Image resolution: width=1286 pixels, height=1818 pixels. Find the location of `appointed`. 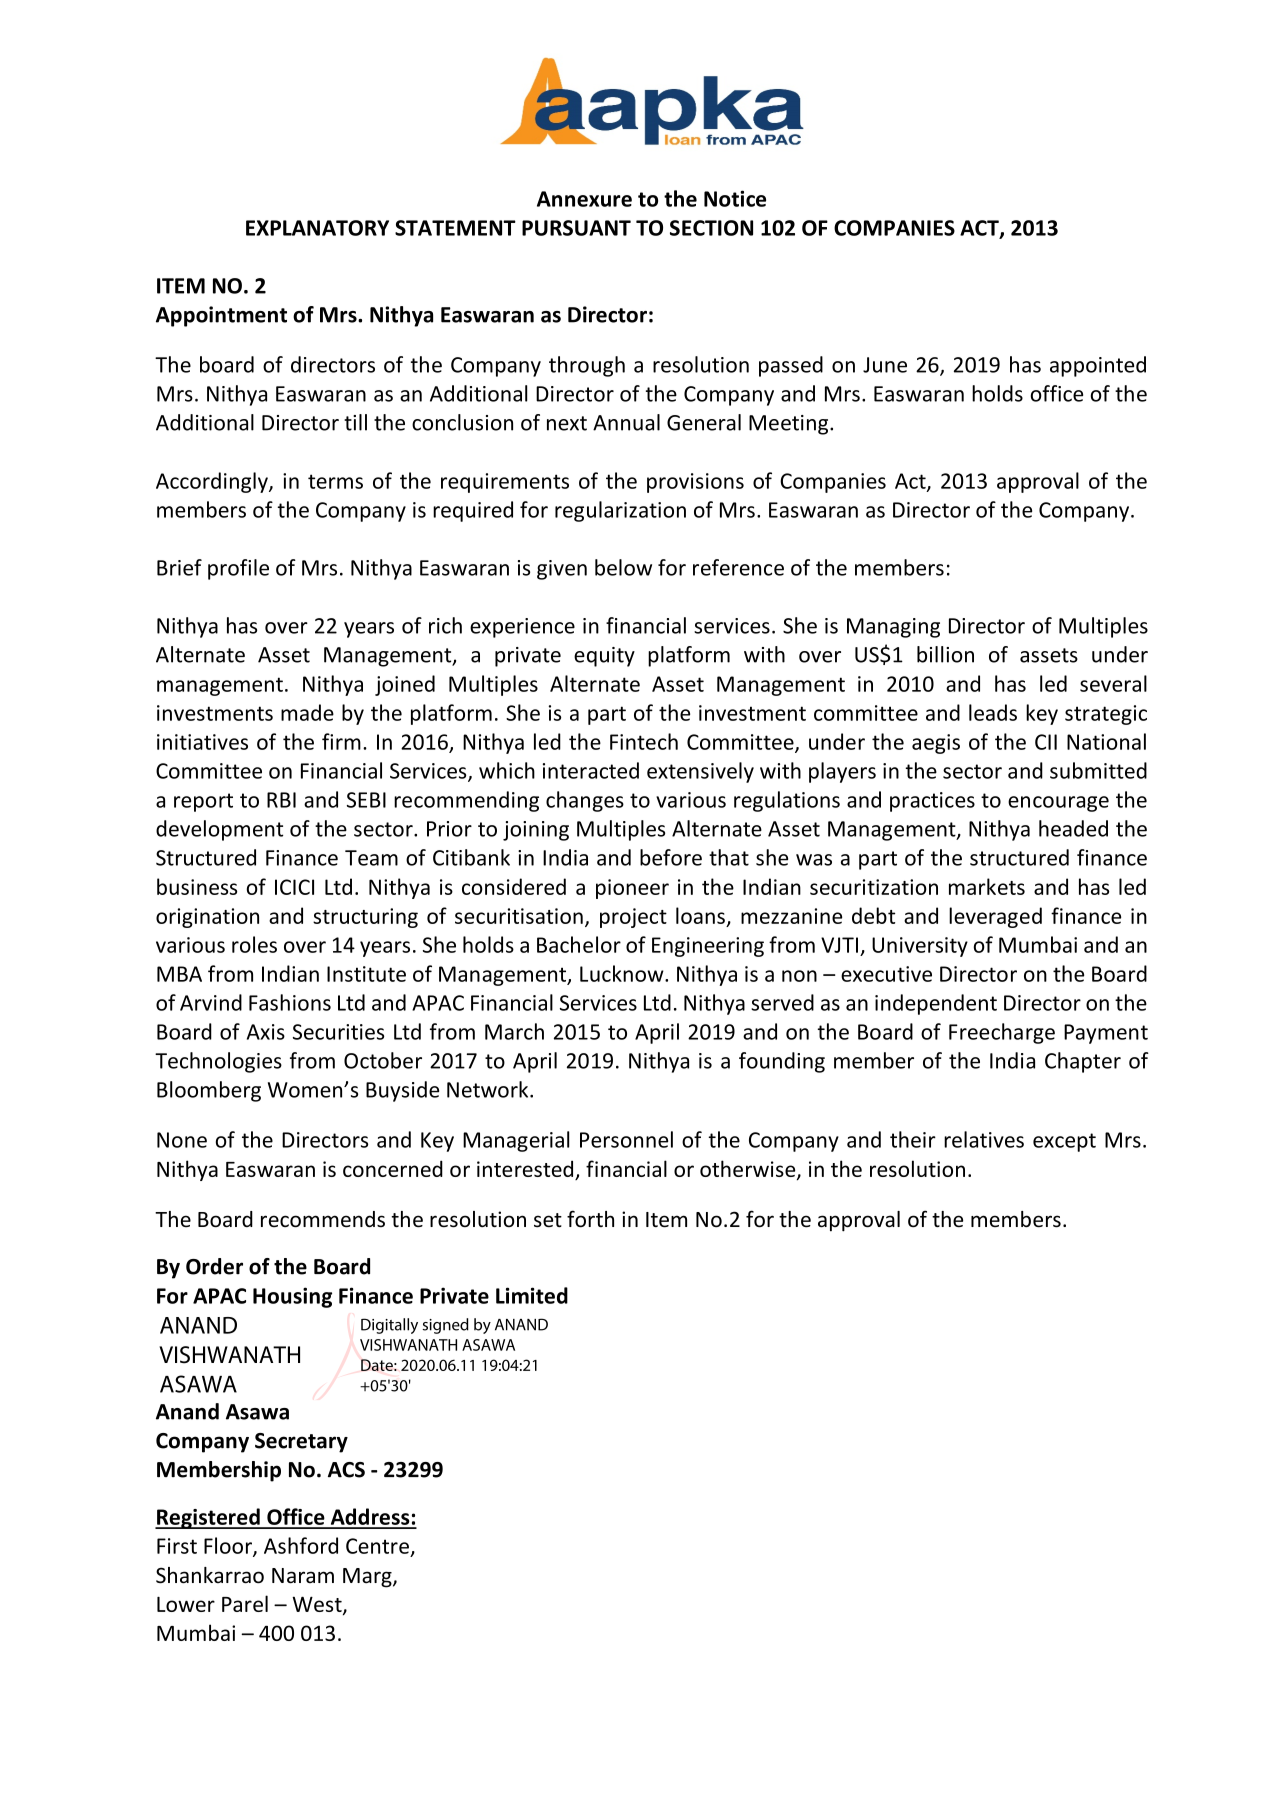

appointed is located at coordinates (1098, 366).
